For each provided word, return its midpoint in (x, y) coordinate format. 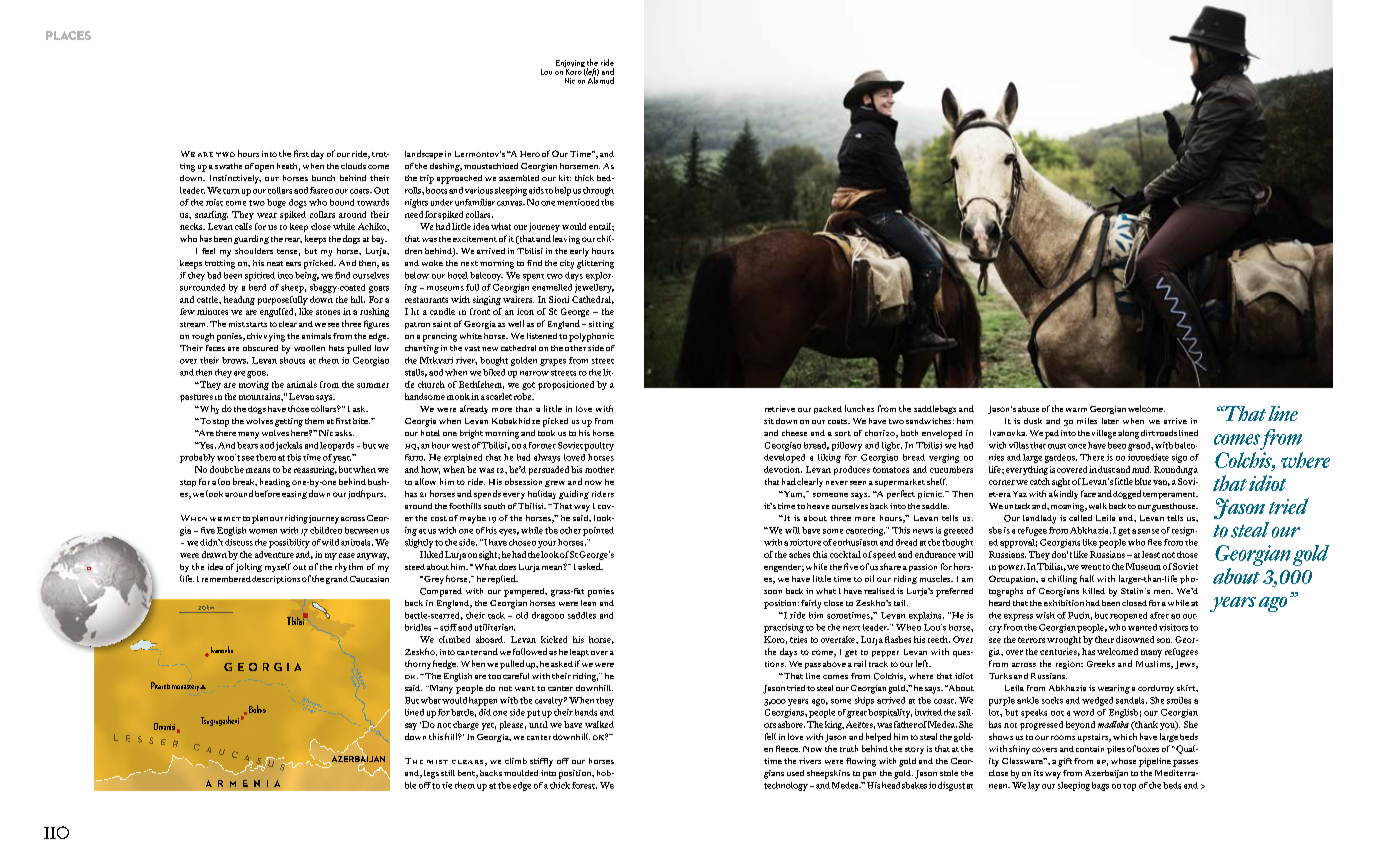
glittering (595, 264)
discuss (239, 542)
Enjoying (570, 65)
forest (584, 785)
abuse (1028, 409)
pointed (598, 531)
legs (431, 774)
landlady (1039, 519)
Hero (530, 154)
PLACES (68, 35)
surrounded (202, 287)
